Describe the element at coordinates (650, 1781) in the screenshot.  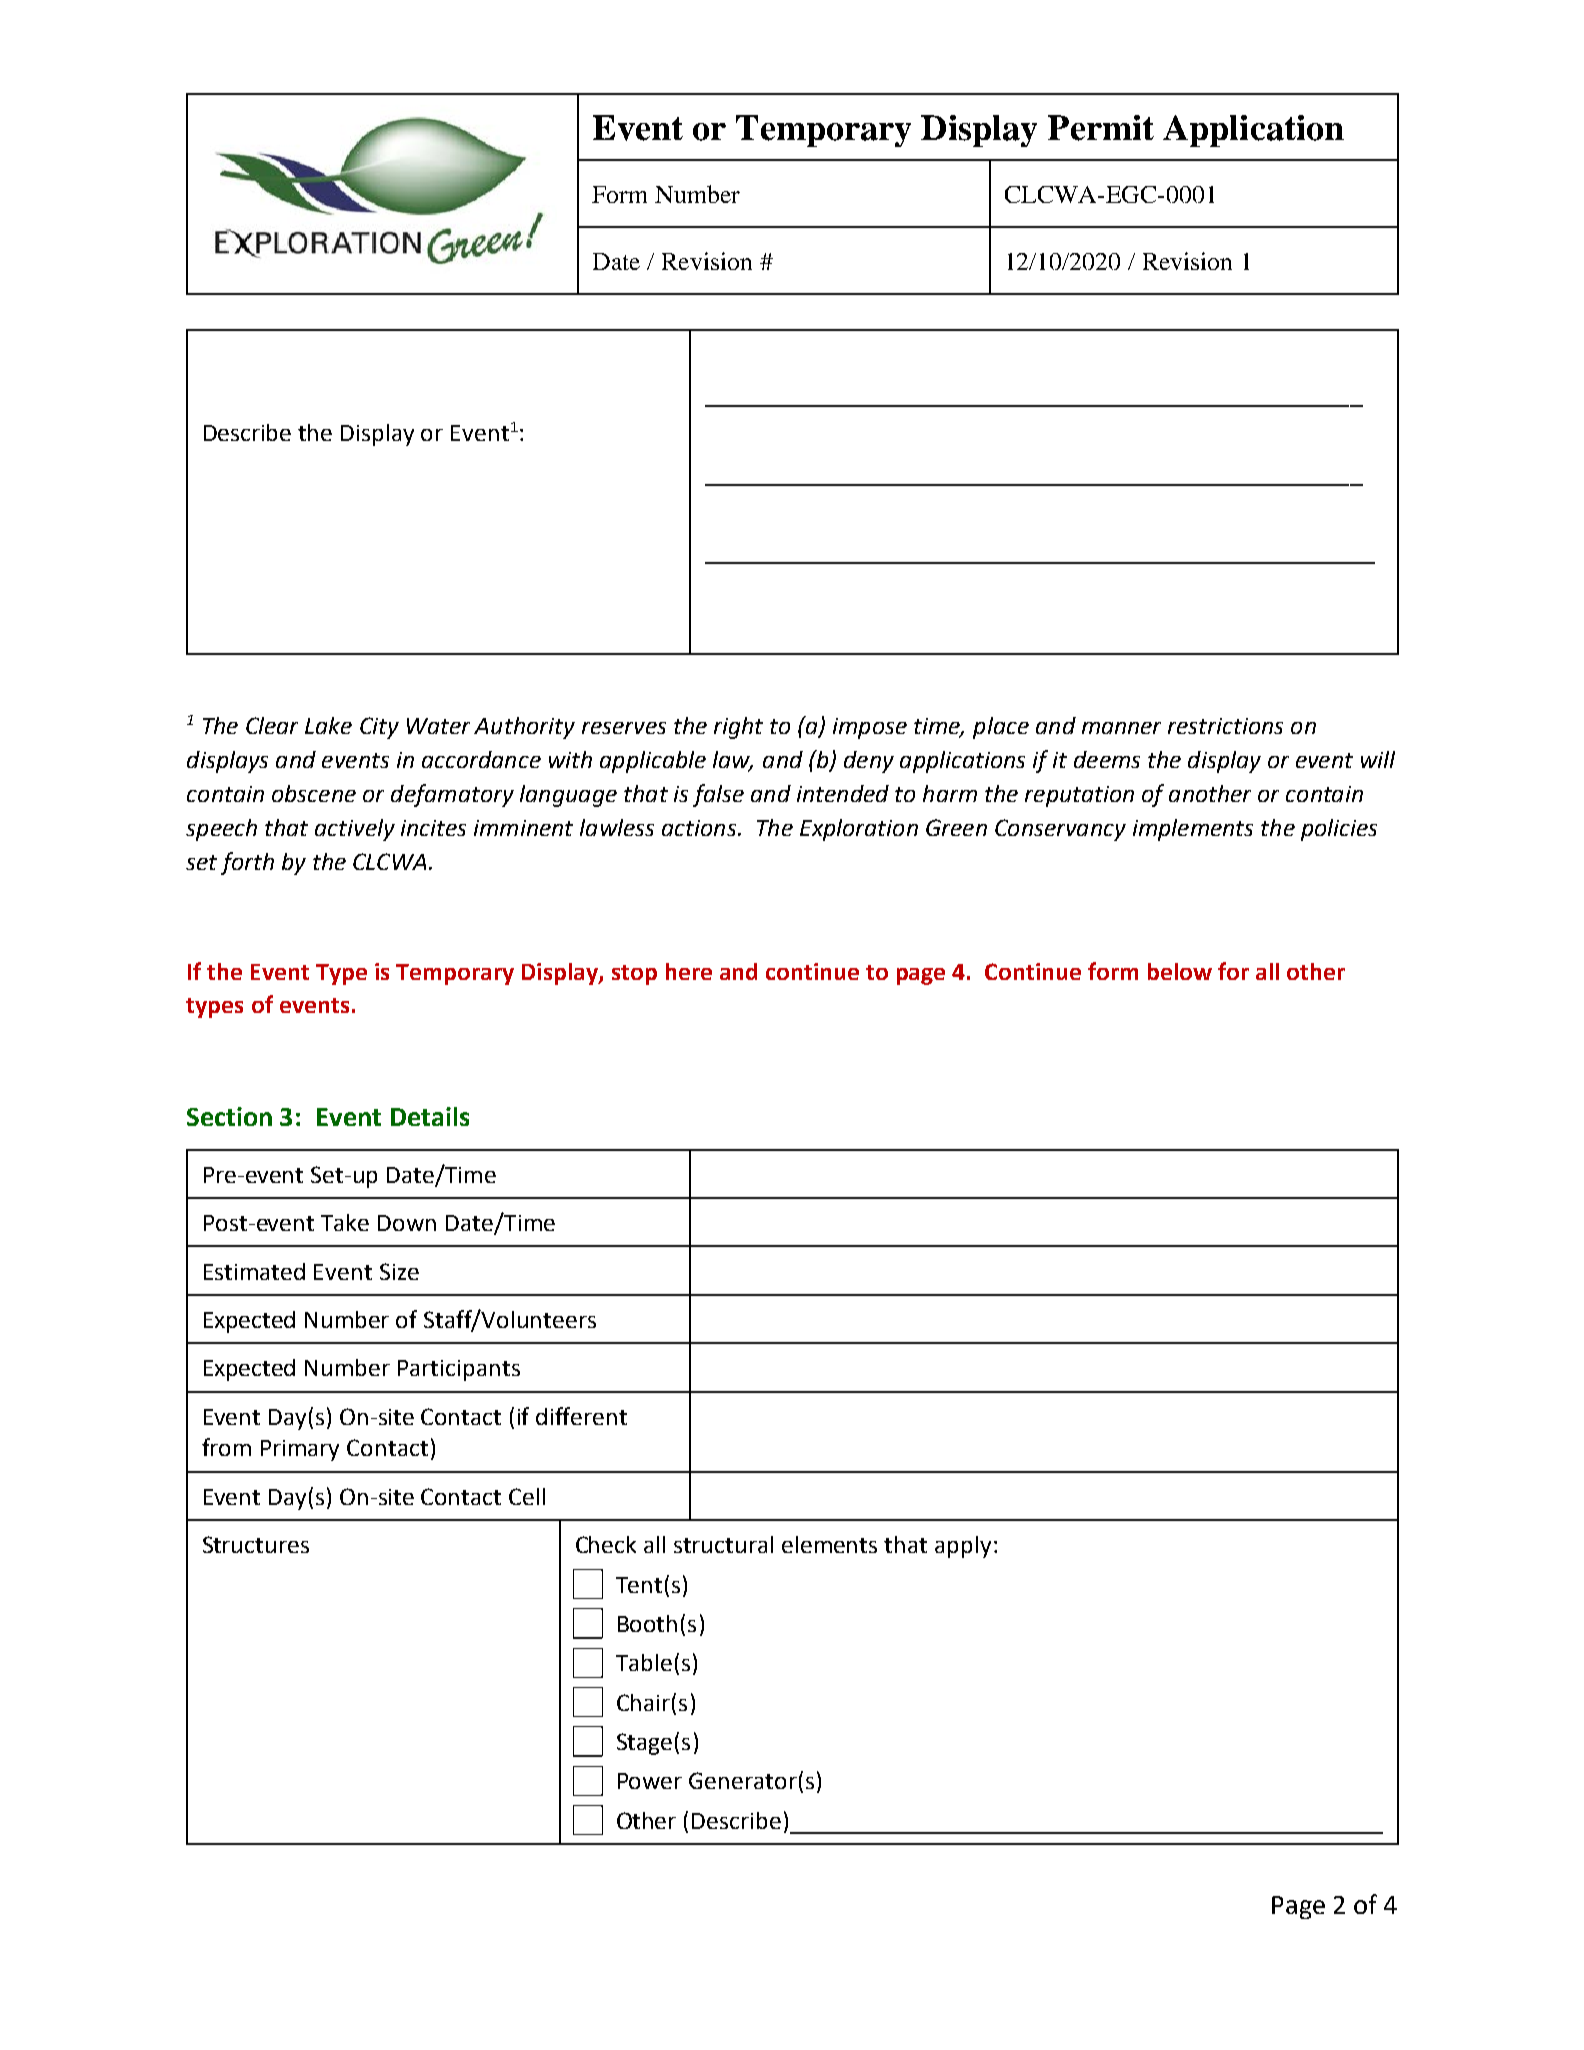
I see `Power` at that location.
